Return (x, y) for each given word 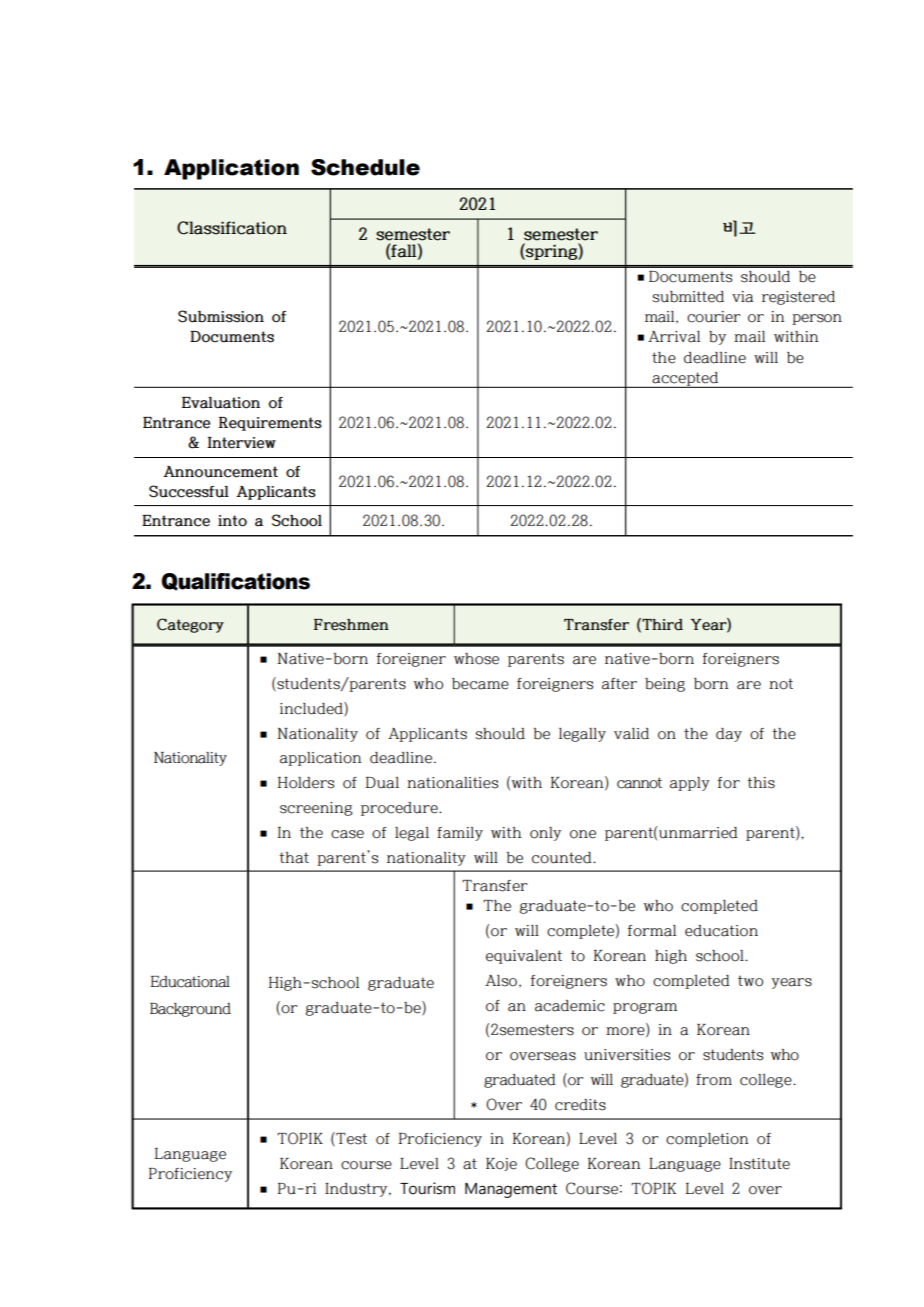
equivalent (524, 957)
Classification (232, 228)
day (729, 735)
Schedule (365, 167)
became (480, 684)
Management (511, 1190)
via (742, 297)
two (750, 981)
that (294, 858)
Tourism (427, 1188)
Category (190, 625)
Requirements (270, 424)
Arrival (674, 337)
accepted (685, 380)
